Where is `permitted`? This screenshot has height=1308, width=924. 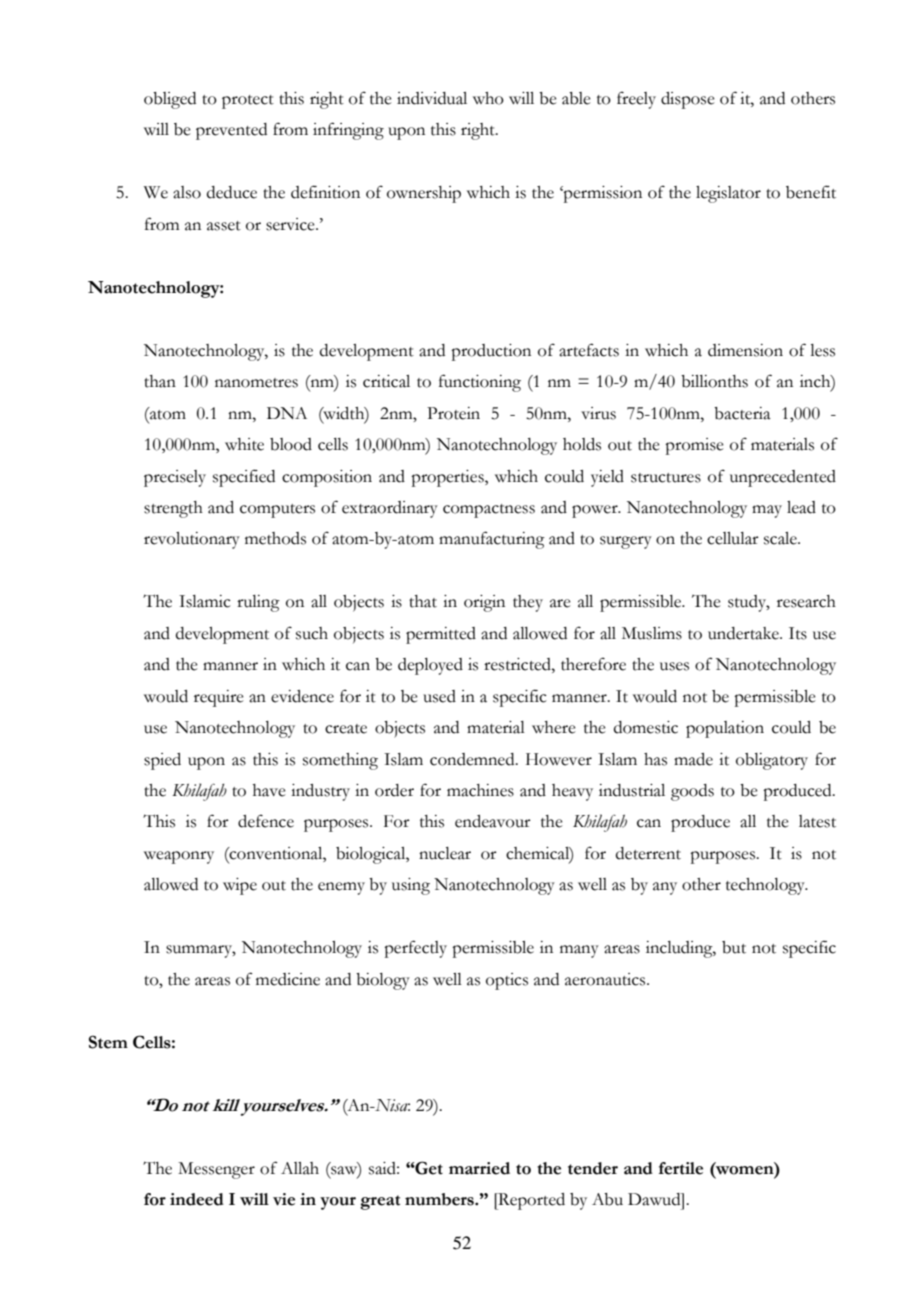 permitted is located at coordinates (441, 635).
